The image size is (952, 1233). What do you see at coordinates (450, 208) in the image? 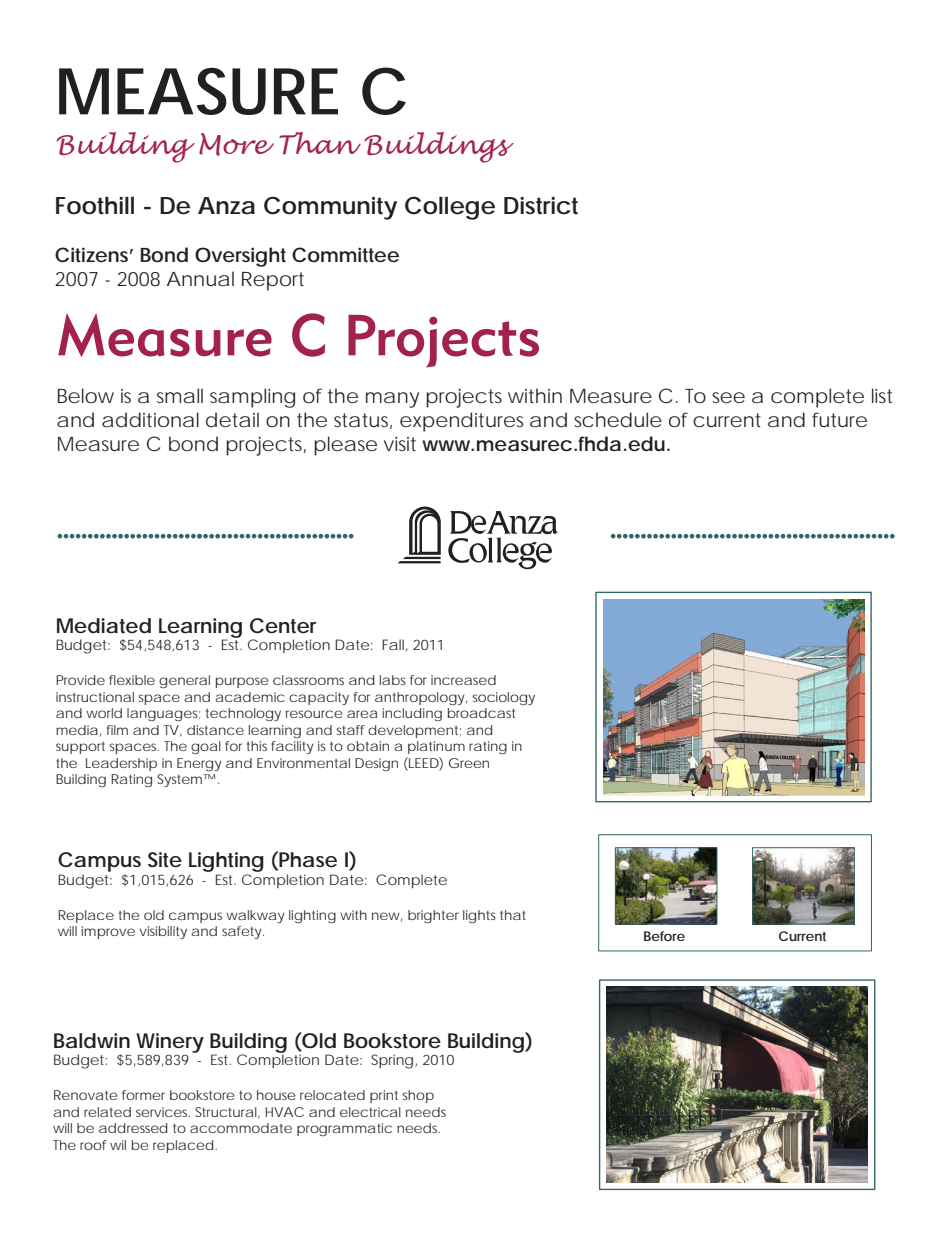
I see `College` at bounding box center [450, 208].
